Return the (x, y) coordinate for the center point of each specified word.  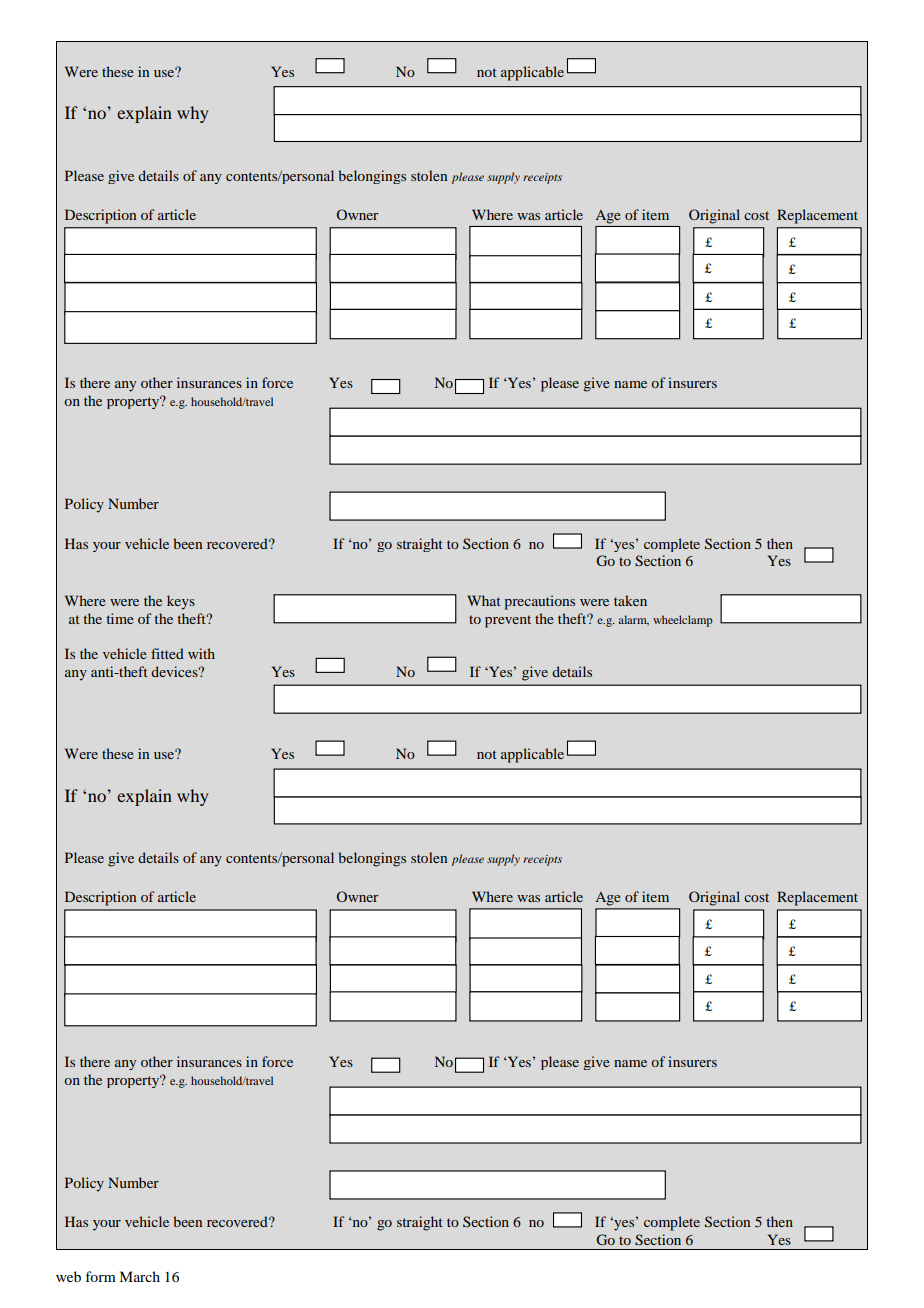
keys (181, 602)
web (68, 1276)
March (139, 1276)
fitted (167, 653)
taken (630, 600)
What (484, 600)
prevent (508, 621)
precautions (539, 602)
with (201, 653)
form (100, 1276)
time (120, 618)
